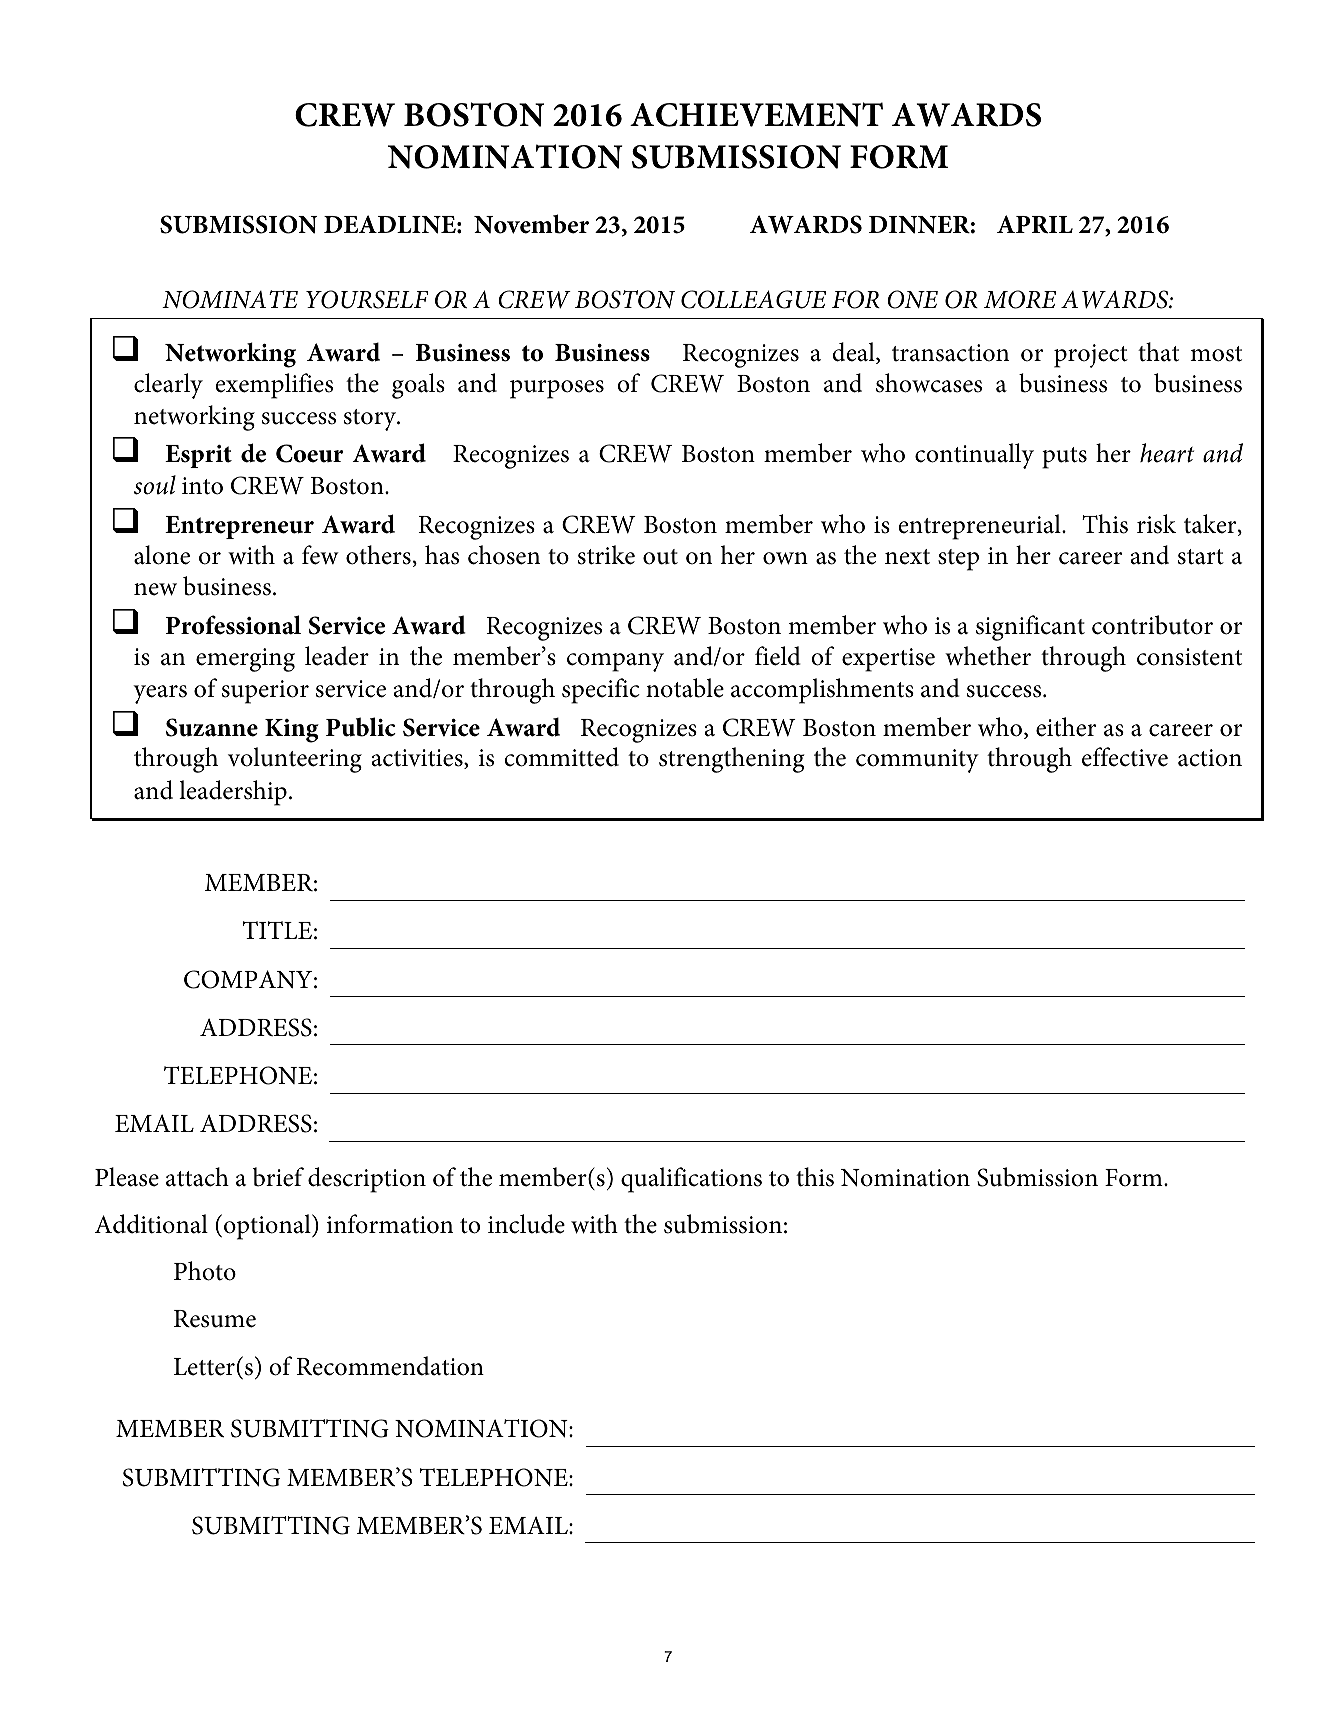  What do you see at coordinates (1035, 224) in the screenshot?
I see `APRIL` at bounding box center [1035, 224].
